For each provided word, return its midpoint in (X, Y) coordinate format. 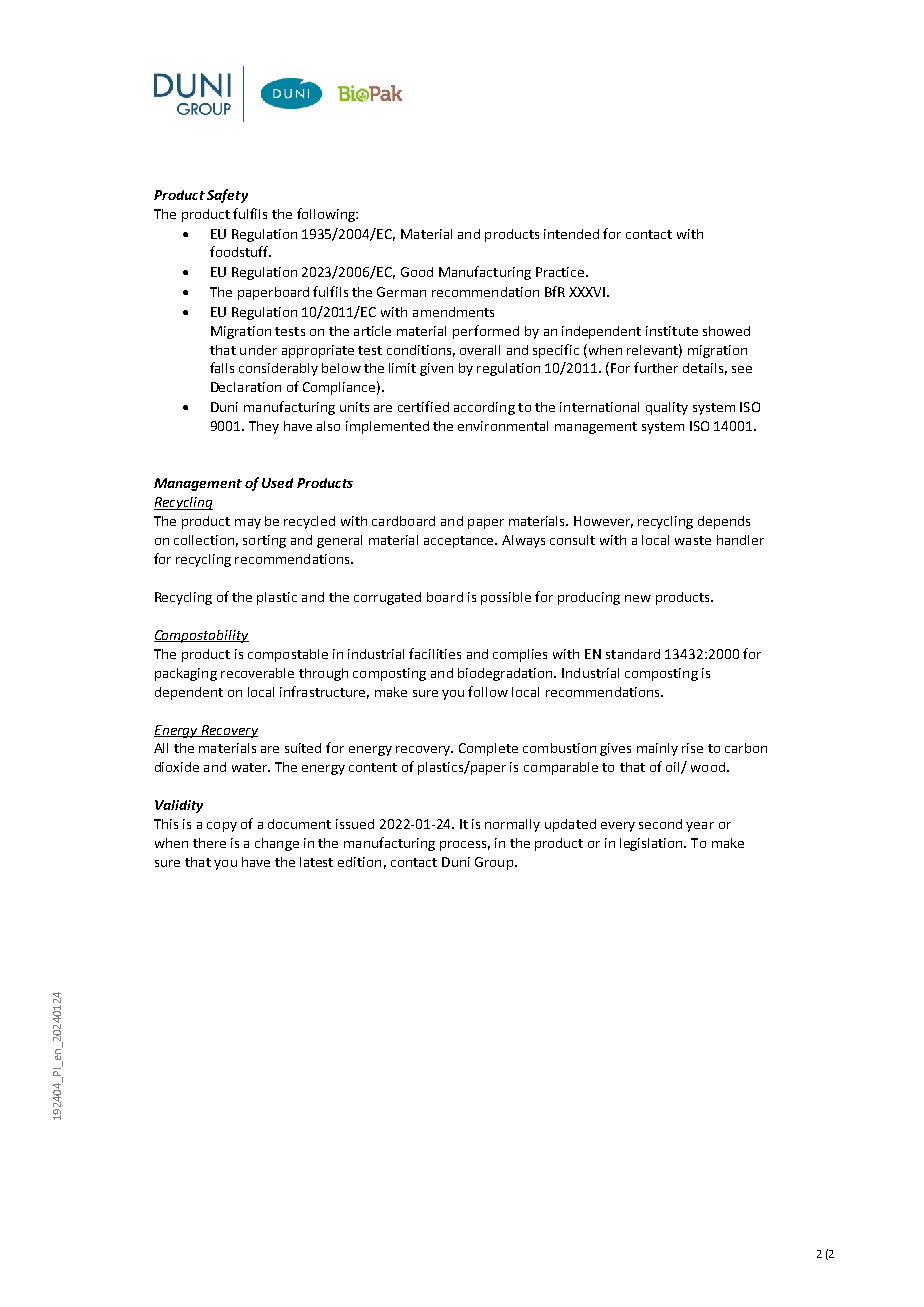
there (209, 843)
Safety (227, 196)
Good (417, 272)
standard (633, 654)
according (484, 408)
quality (667, 408)
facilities (435, 653)
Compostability (201, 636)
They (264, 427)
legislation (652, 844)
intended (571, 234)
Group (494, 863)
